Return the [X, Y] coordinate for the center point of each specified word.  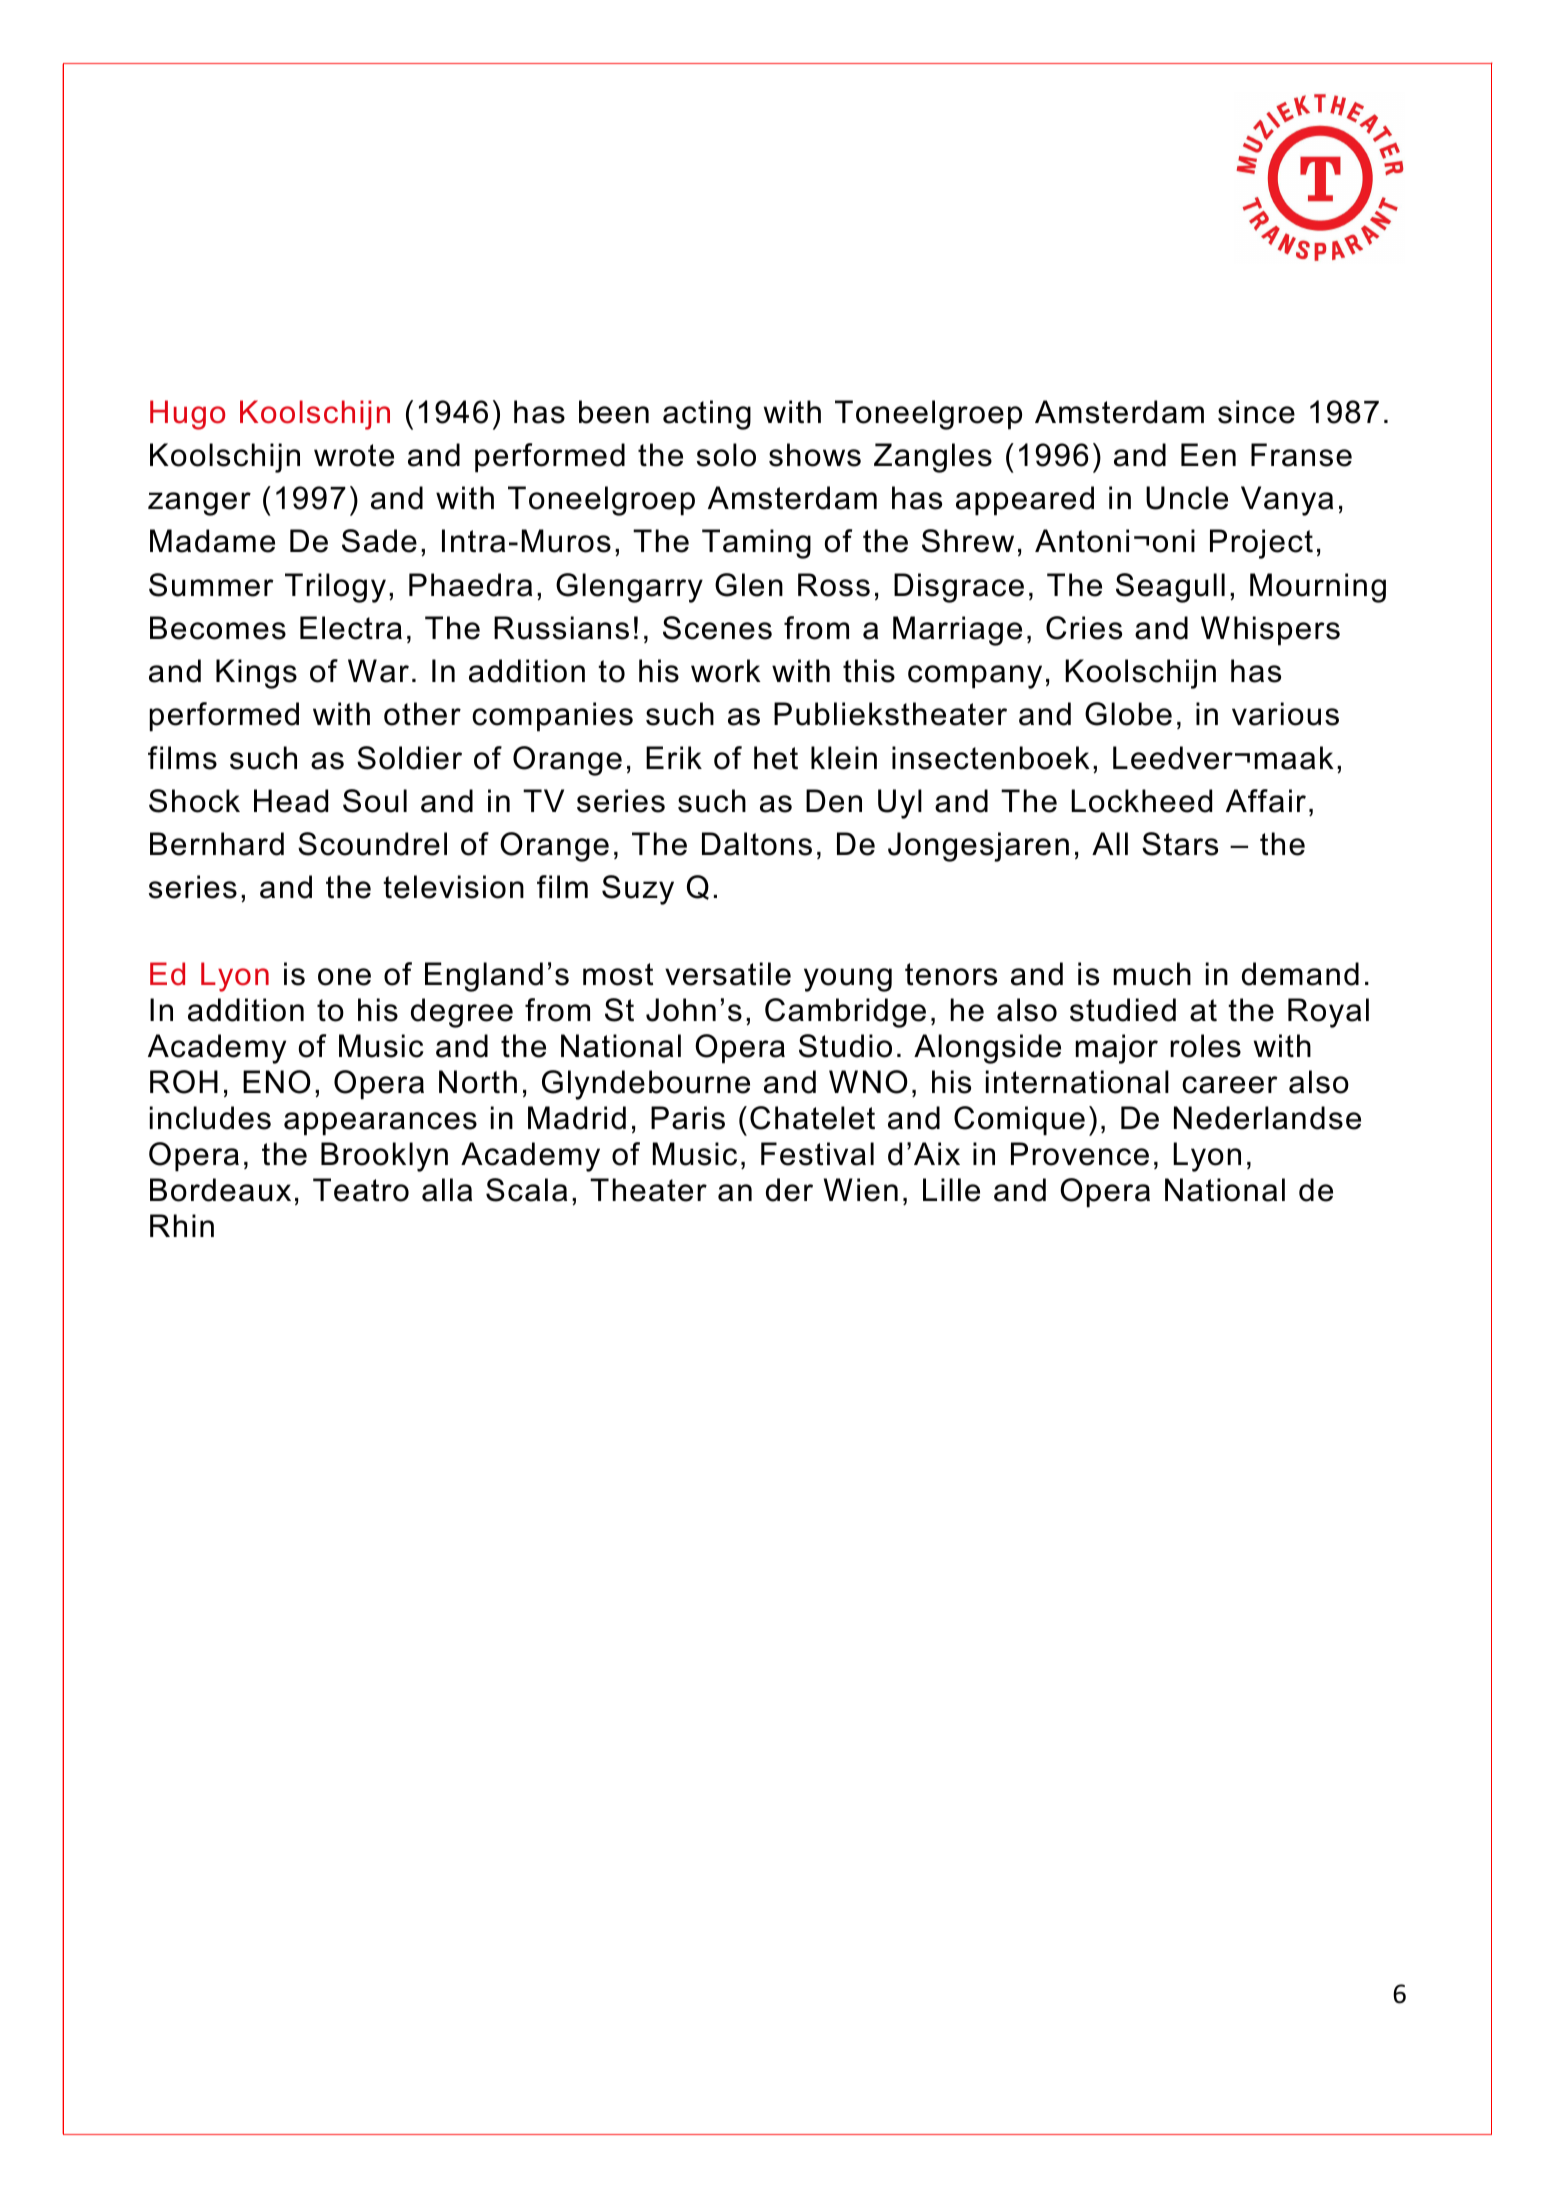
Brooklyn [384, 1157]
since [1256, 412]
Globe [1128, 714]
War [378, 671]
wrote [354, 455]
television [453, 887]
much [1152, 974]
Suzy [638, 890]
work [726, 671]
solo [726, 455]
